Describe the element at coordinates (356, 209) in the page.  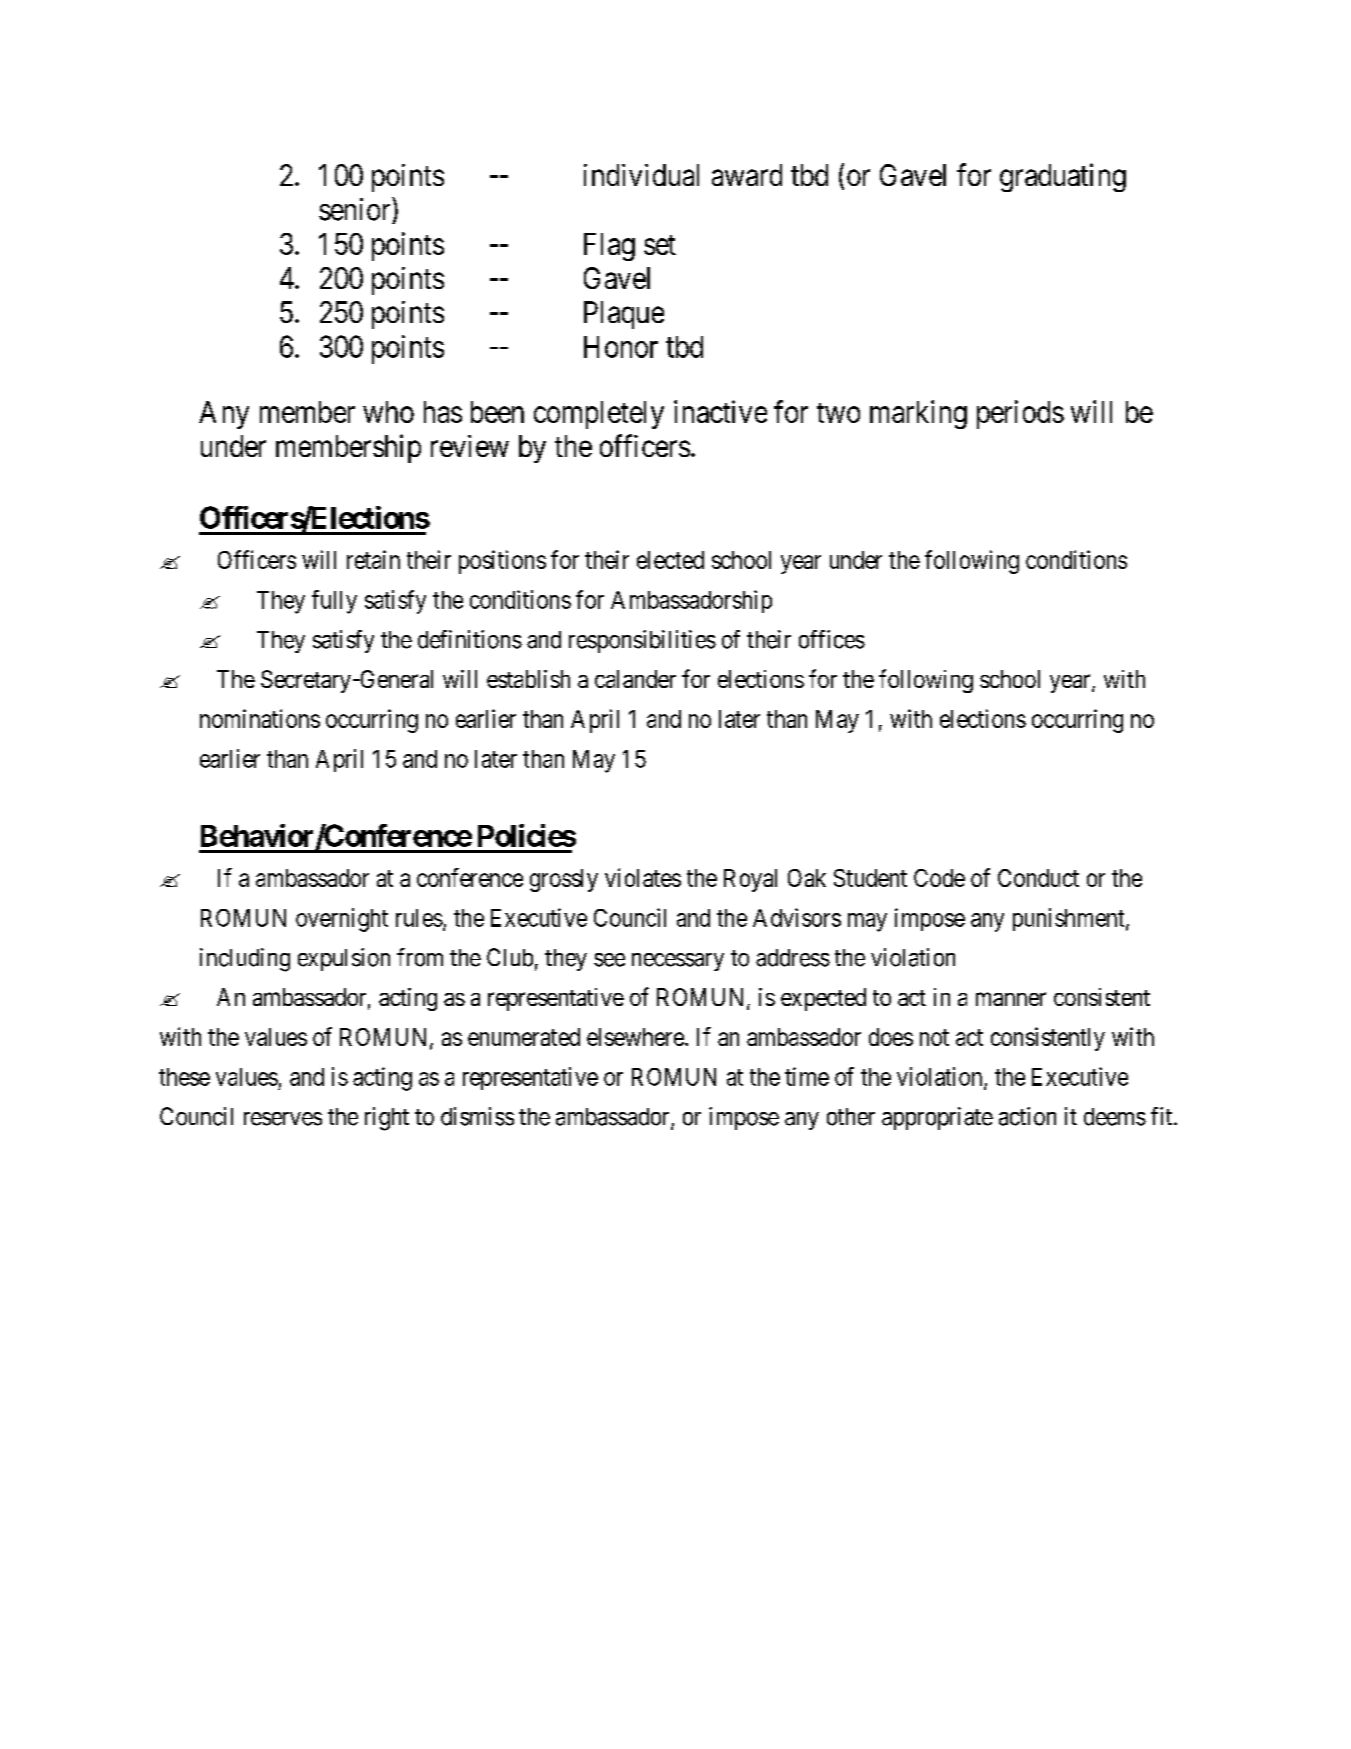
I see `senior` at that location.
